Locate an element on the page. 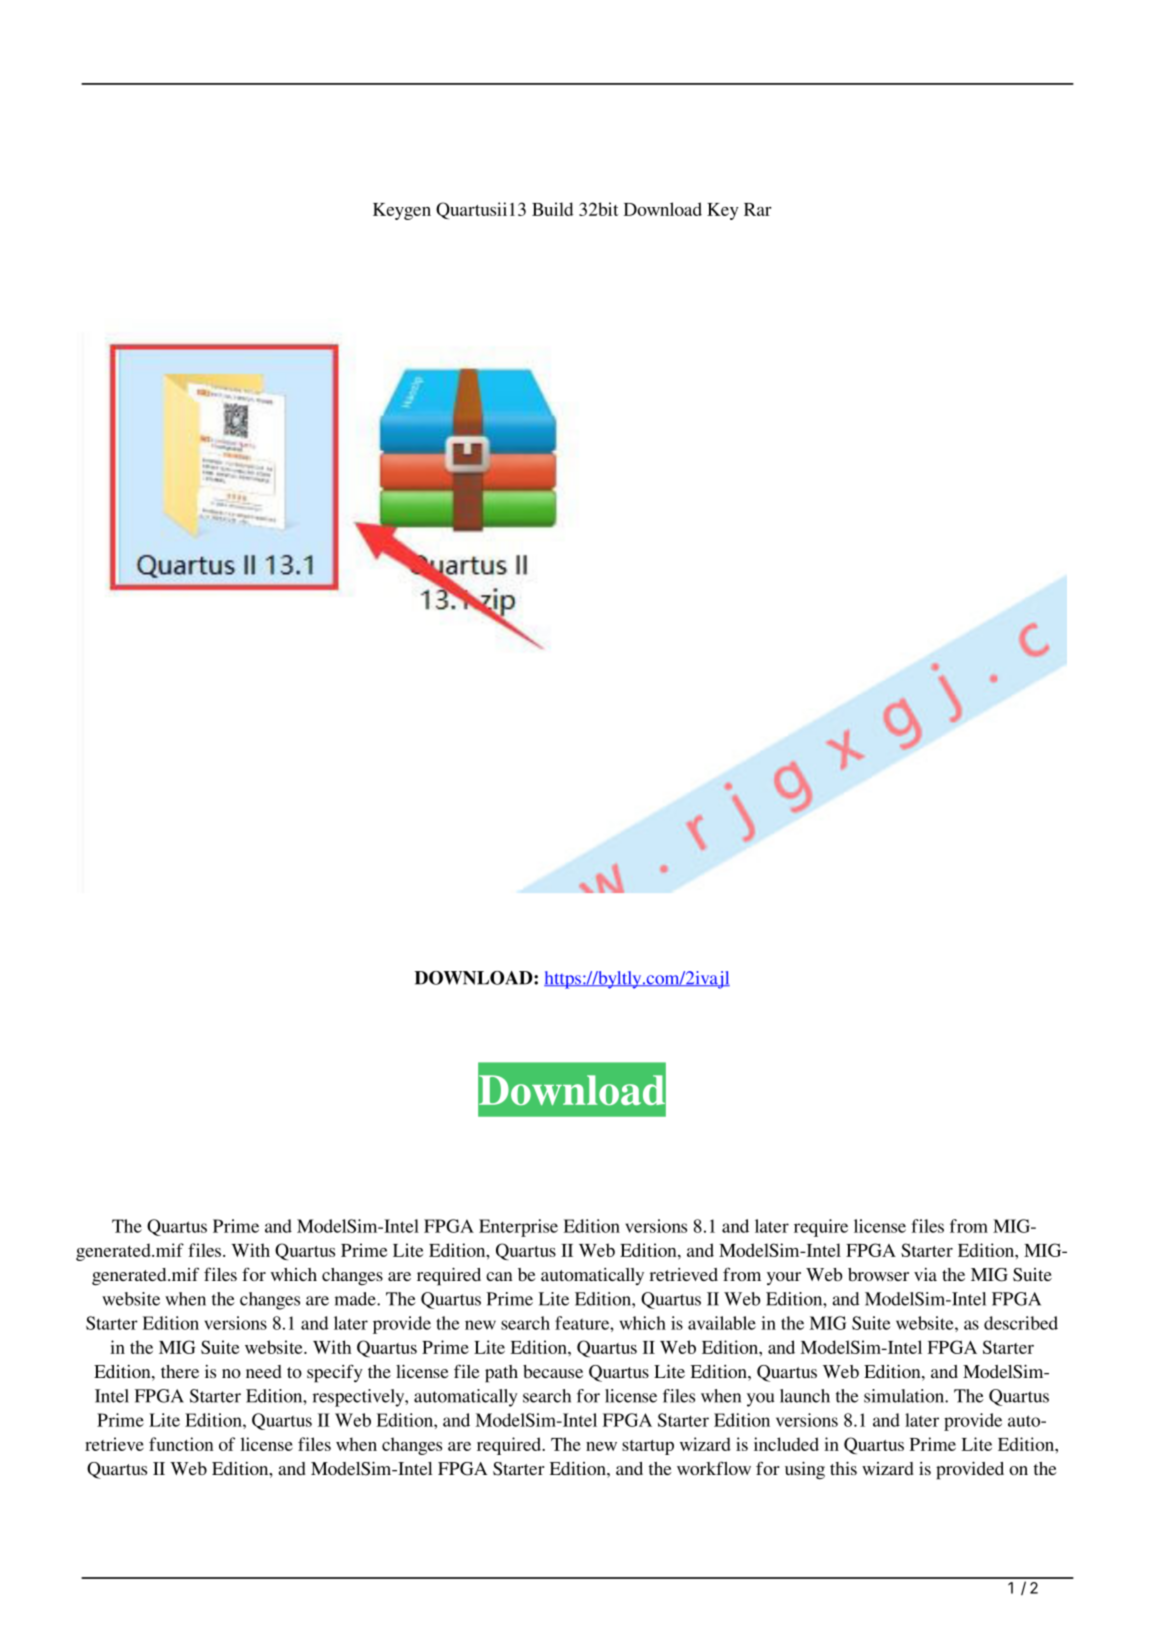 The image size is (1155, 1633). startup is located at coordinates (648, 1447).
